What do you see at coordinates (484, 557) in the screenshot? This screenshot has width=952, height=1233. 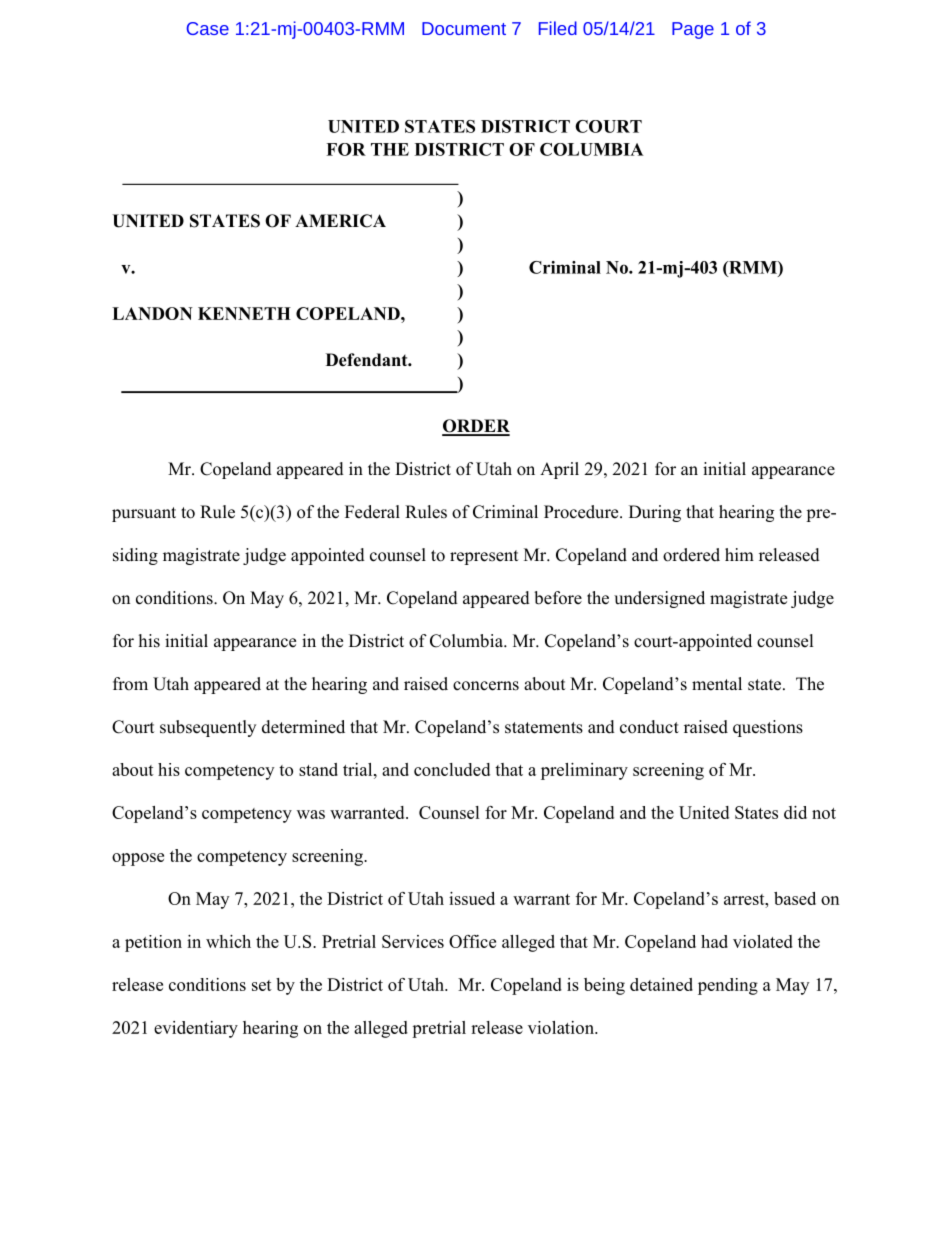 I see `represent` at bounding box center [484, 557].
